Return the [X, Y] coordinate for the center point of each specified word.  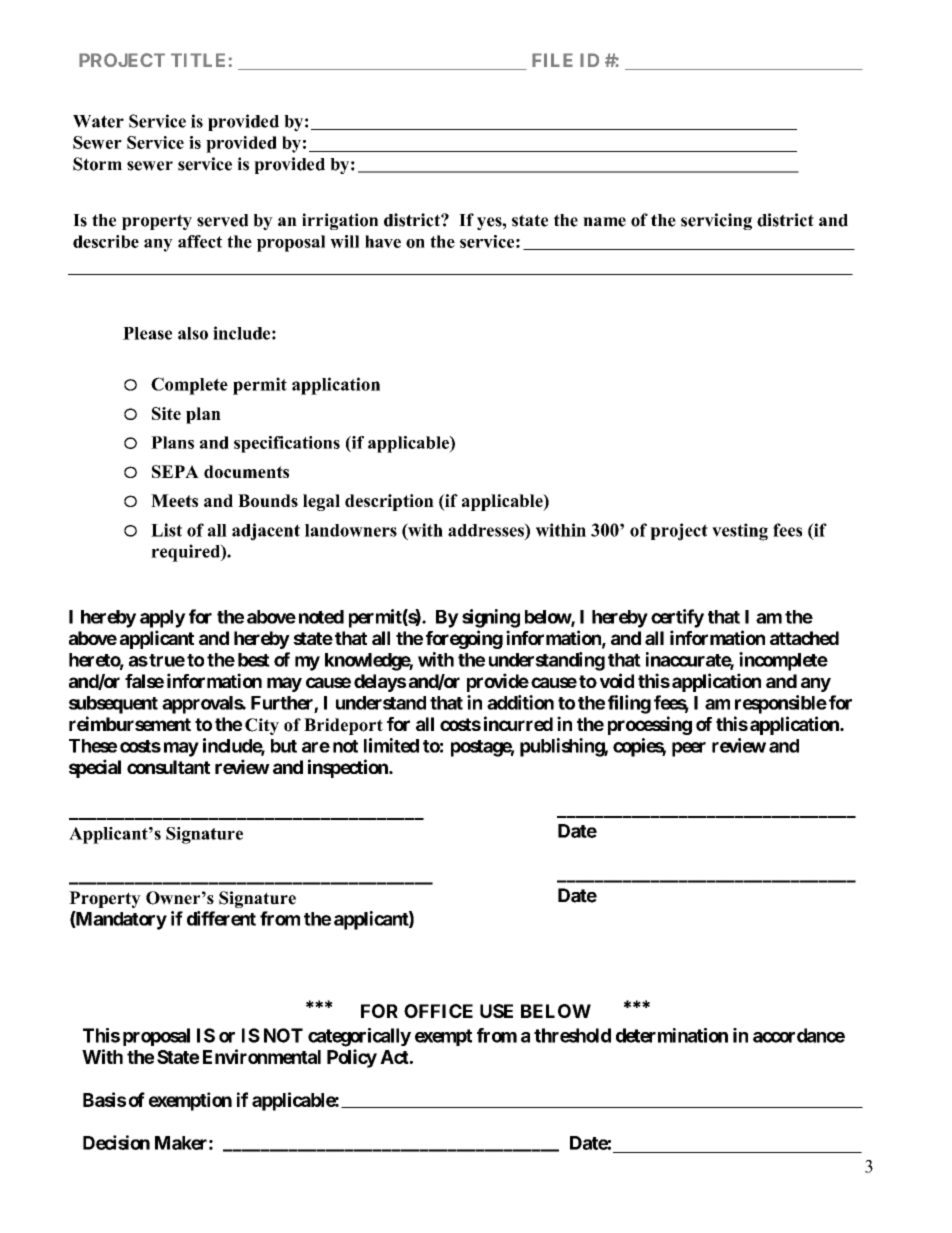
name [604, 222]
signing [491, 618]
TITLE [200, 60]
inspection [349, 768]
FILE [552, 60]
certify [677, 618]
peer [689, 749]
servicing [716, 221]
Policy [352, 1058]
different [221, 918]
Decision [116, 1142]
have [383, 241]
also [193, 333]
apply [163, 619]
